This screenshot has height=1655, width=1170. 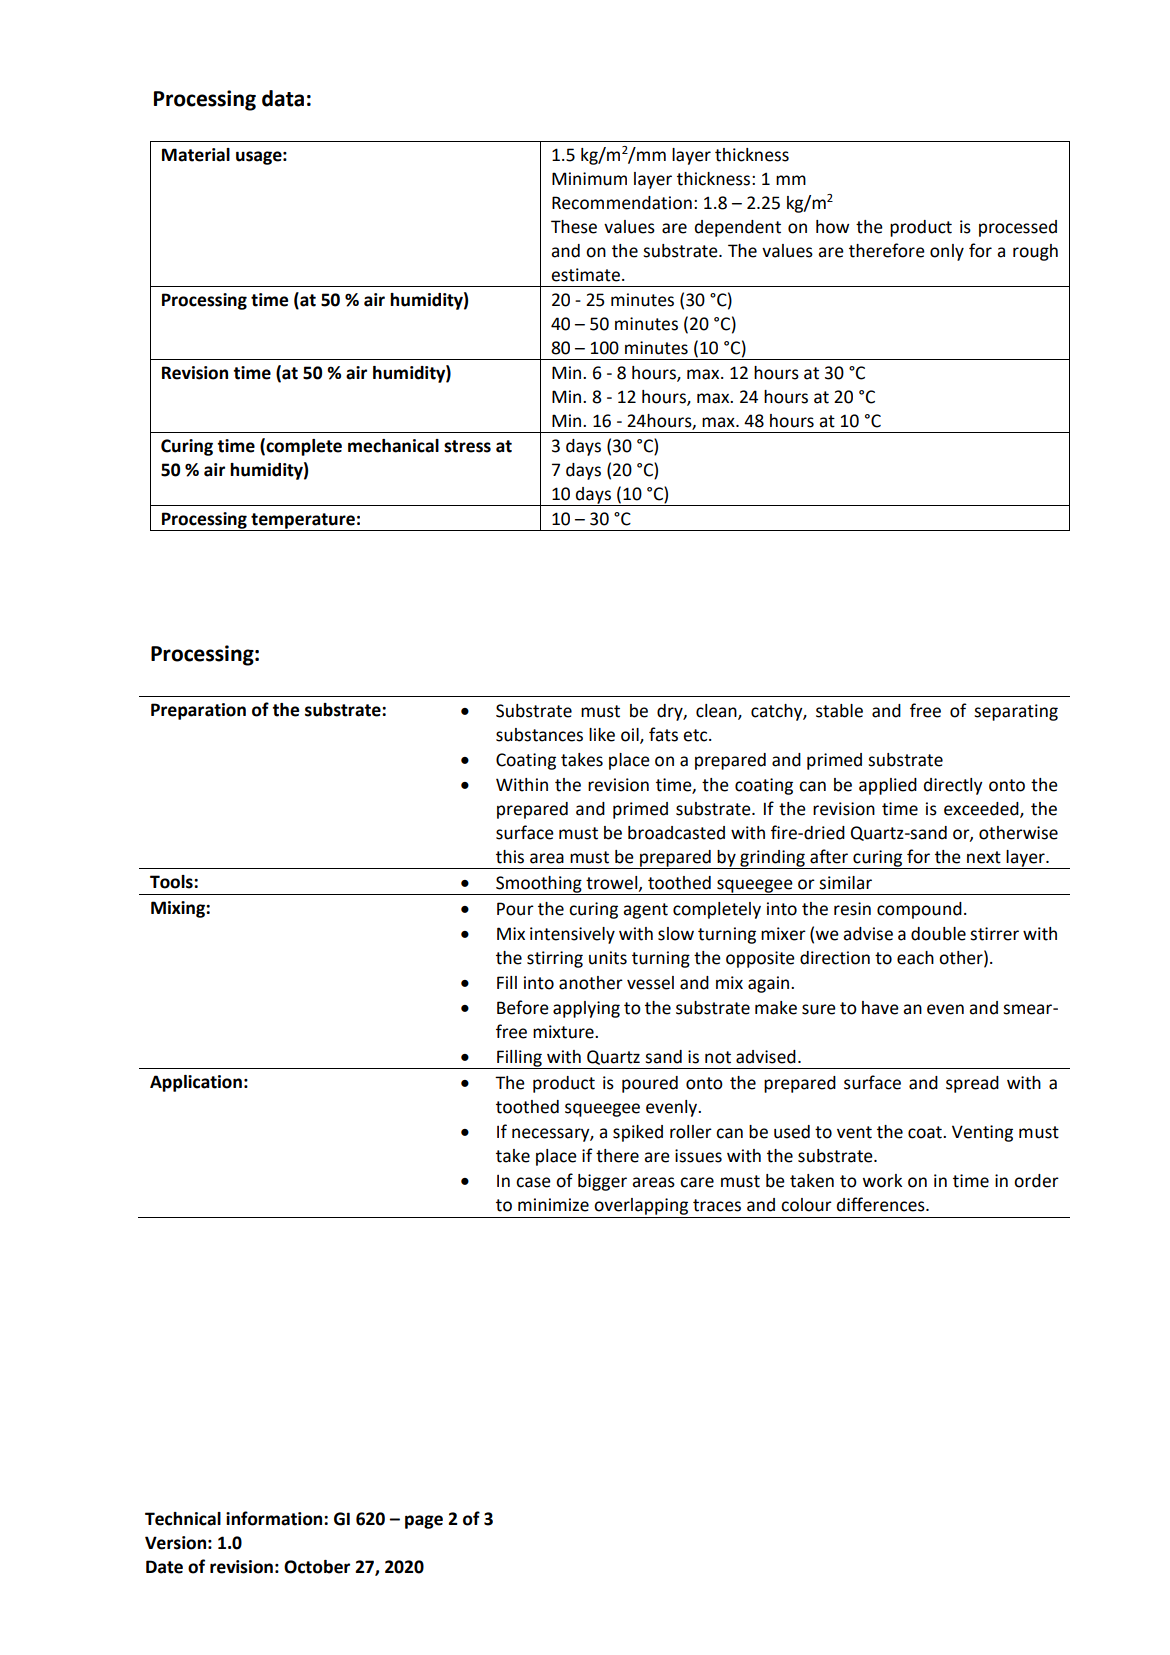 I want to click on data, so click(x=283, y=98).
